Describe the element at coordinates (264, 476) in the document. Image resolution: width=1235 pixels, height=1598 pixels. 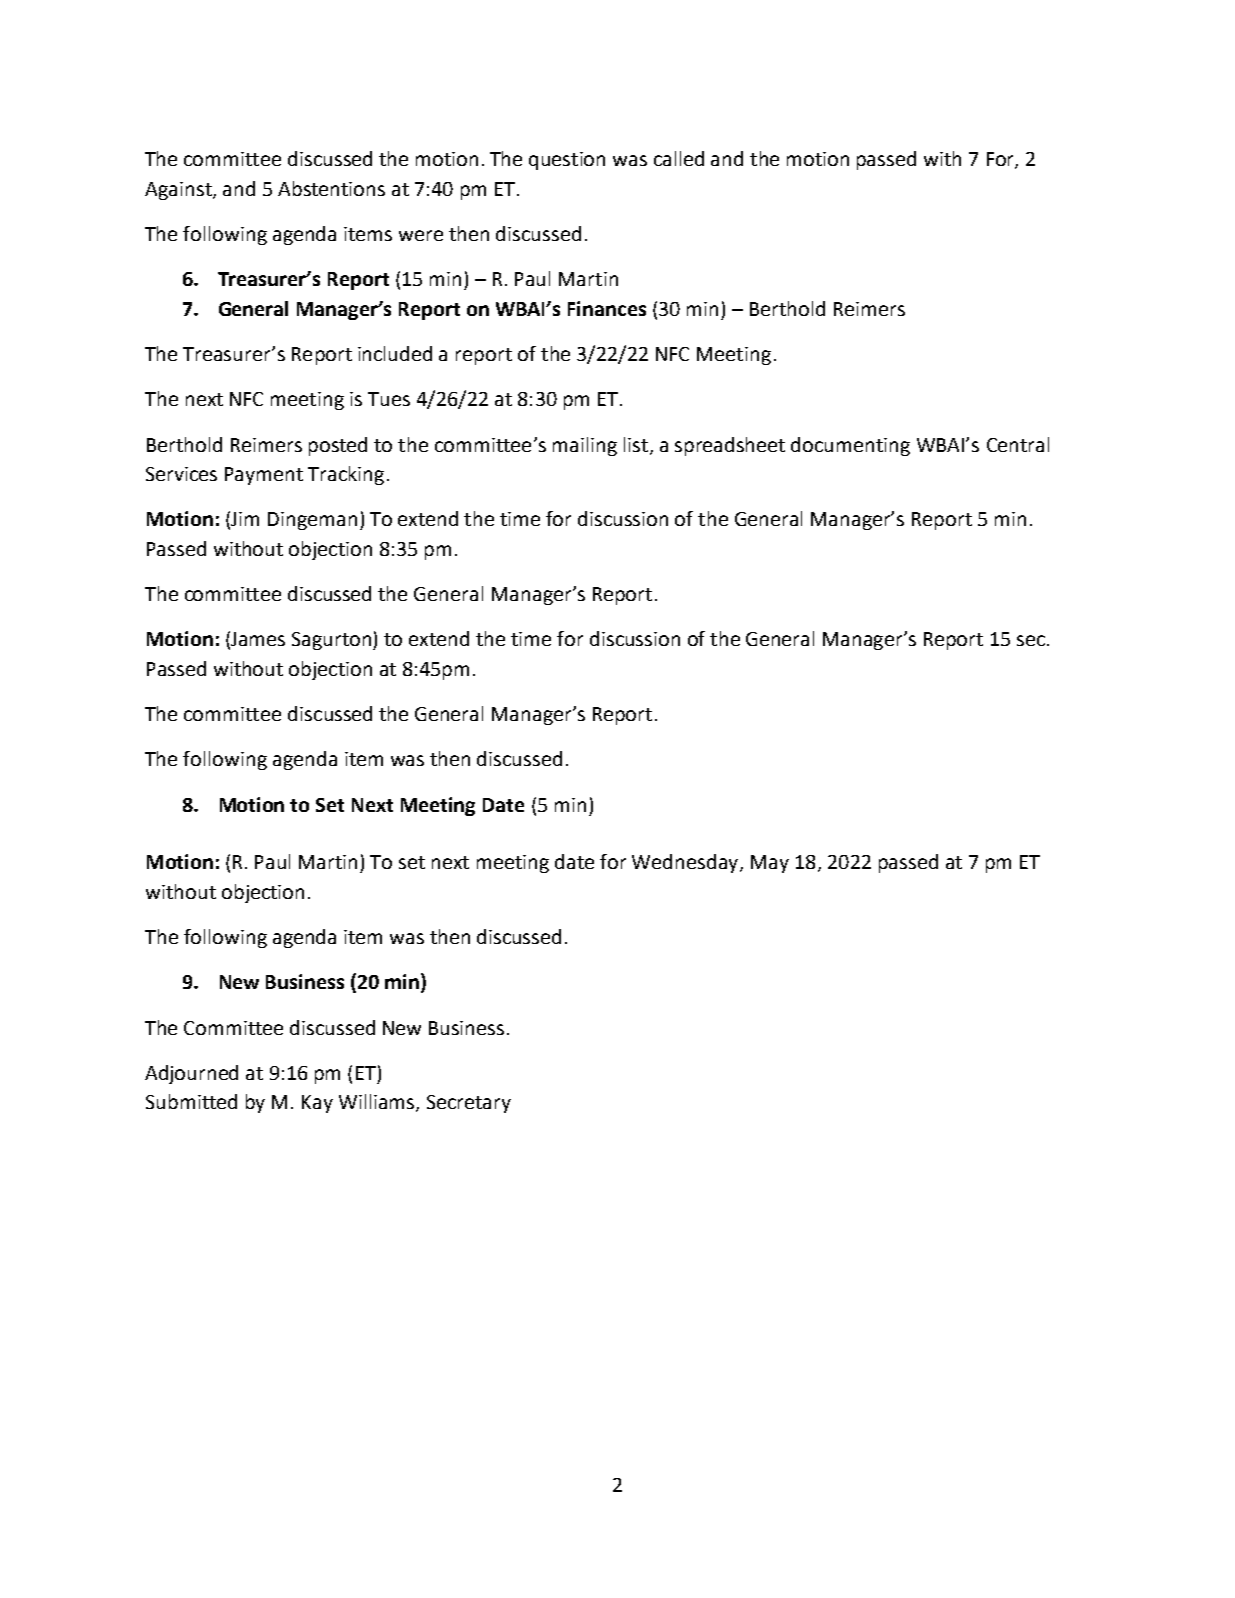
I see `Payment` at that location.
